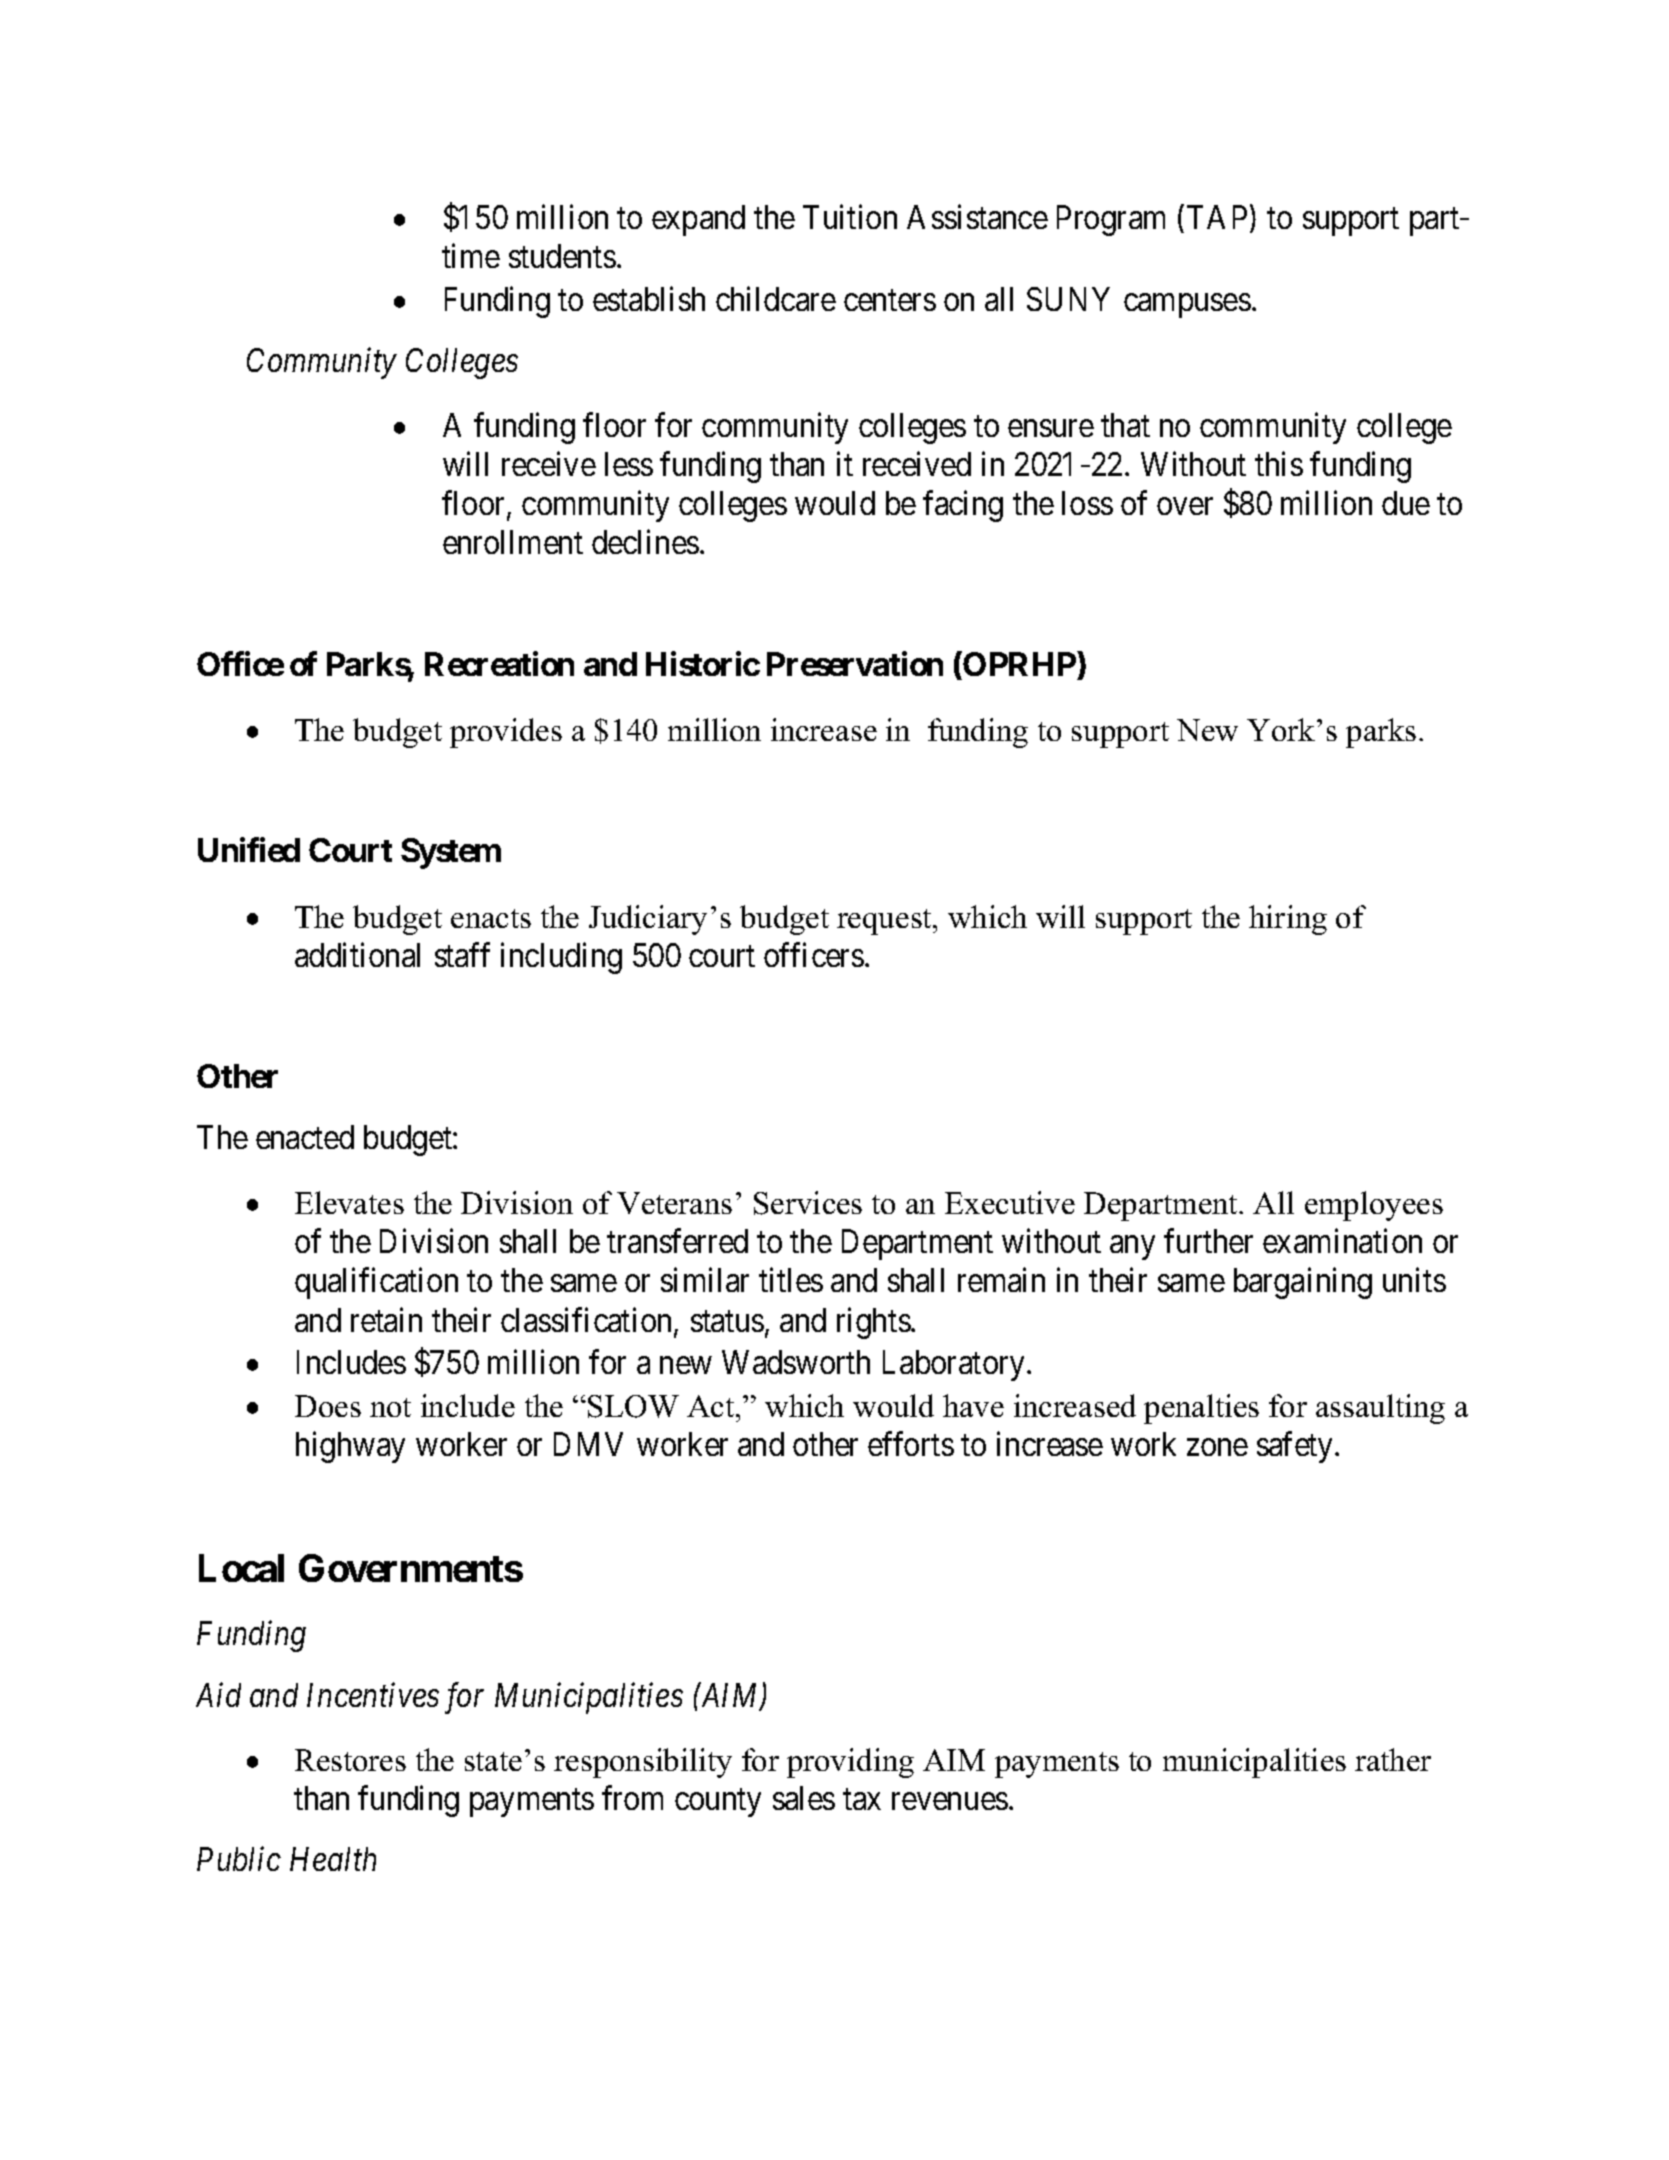 The image size is (1669, 2160). I want to click on rather, so click(1393, 1759).
